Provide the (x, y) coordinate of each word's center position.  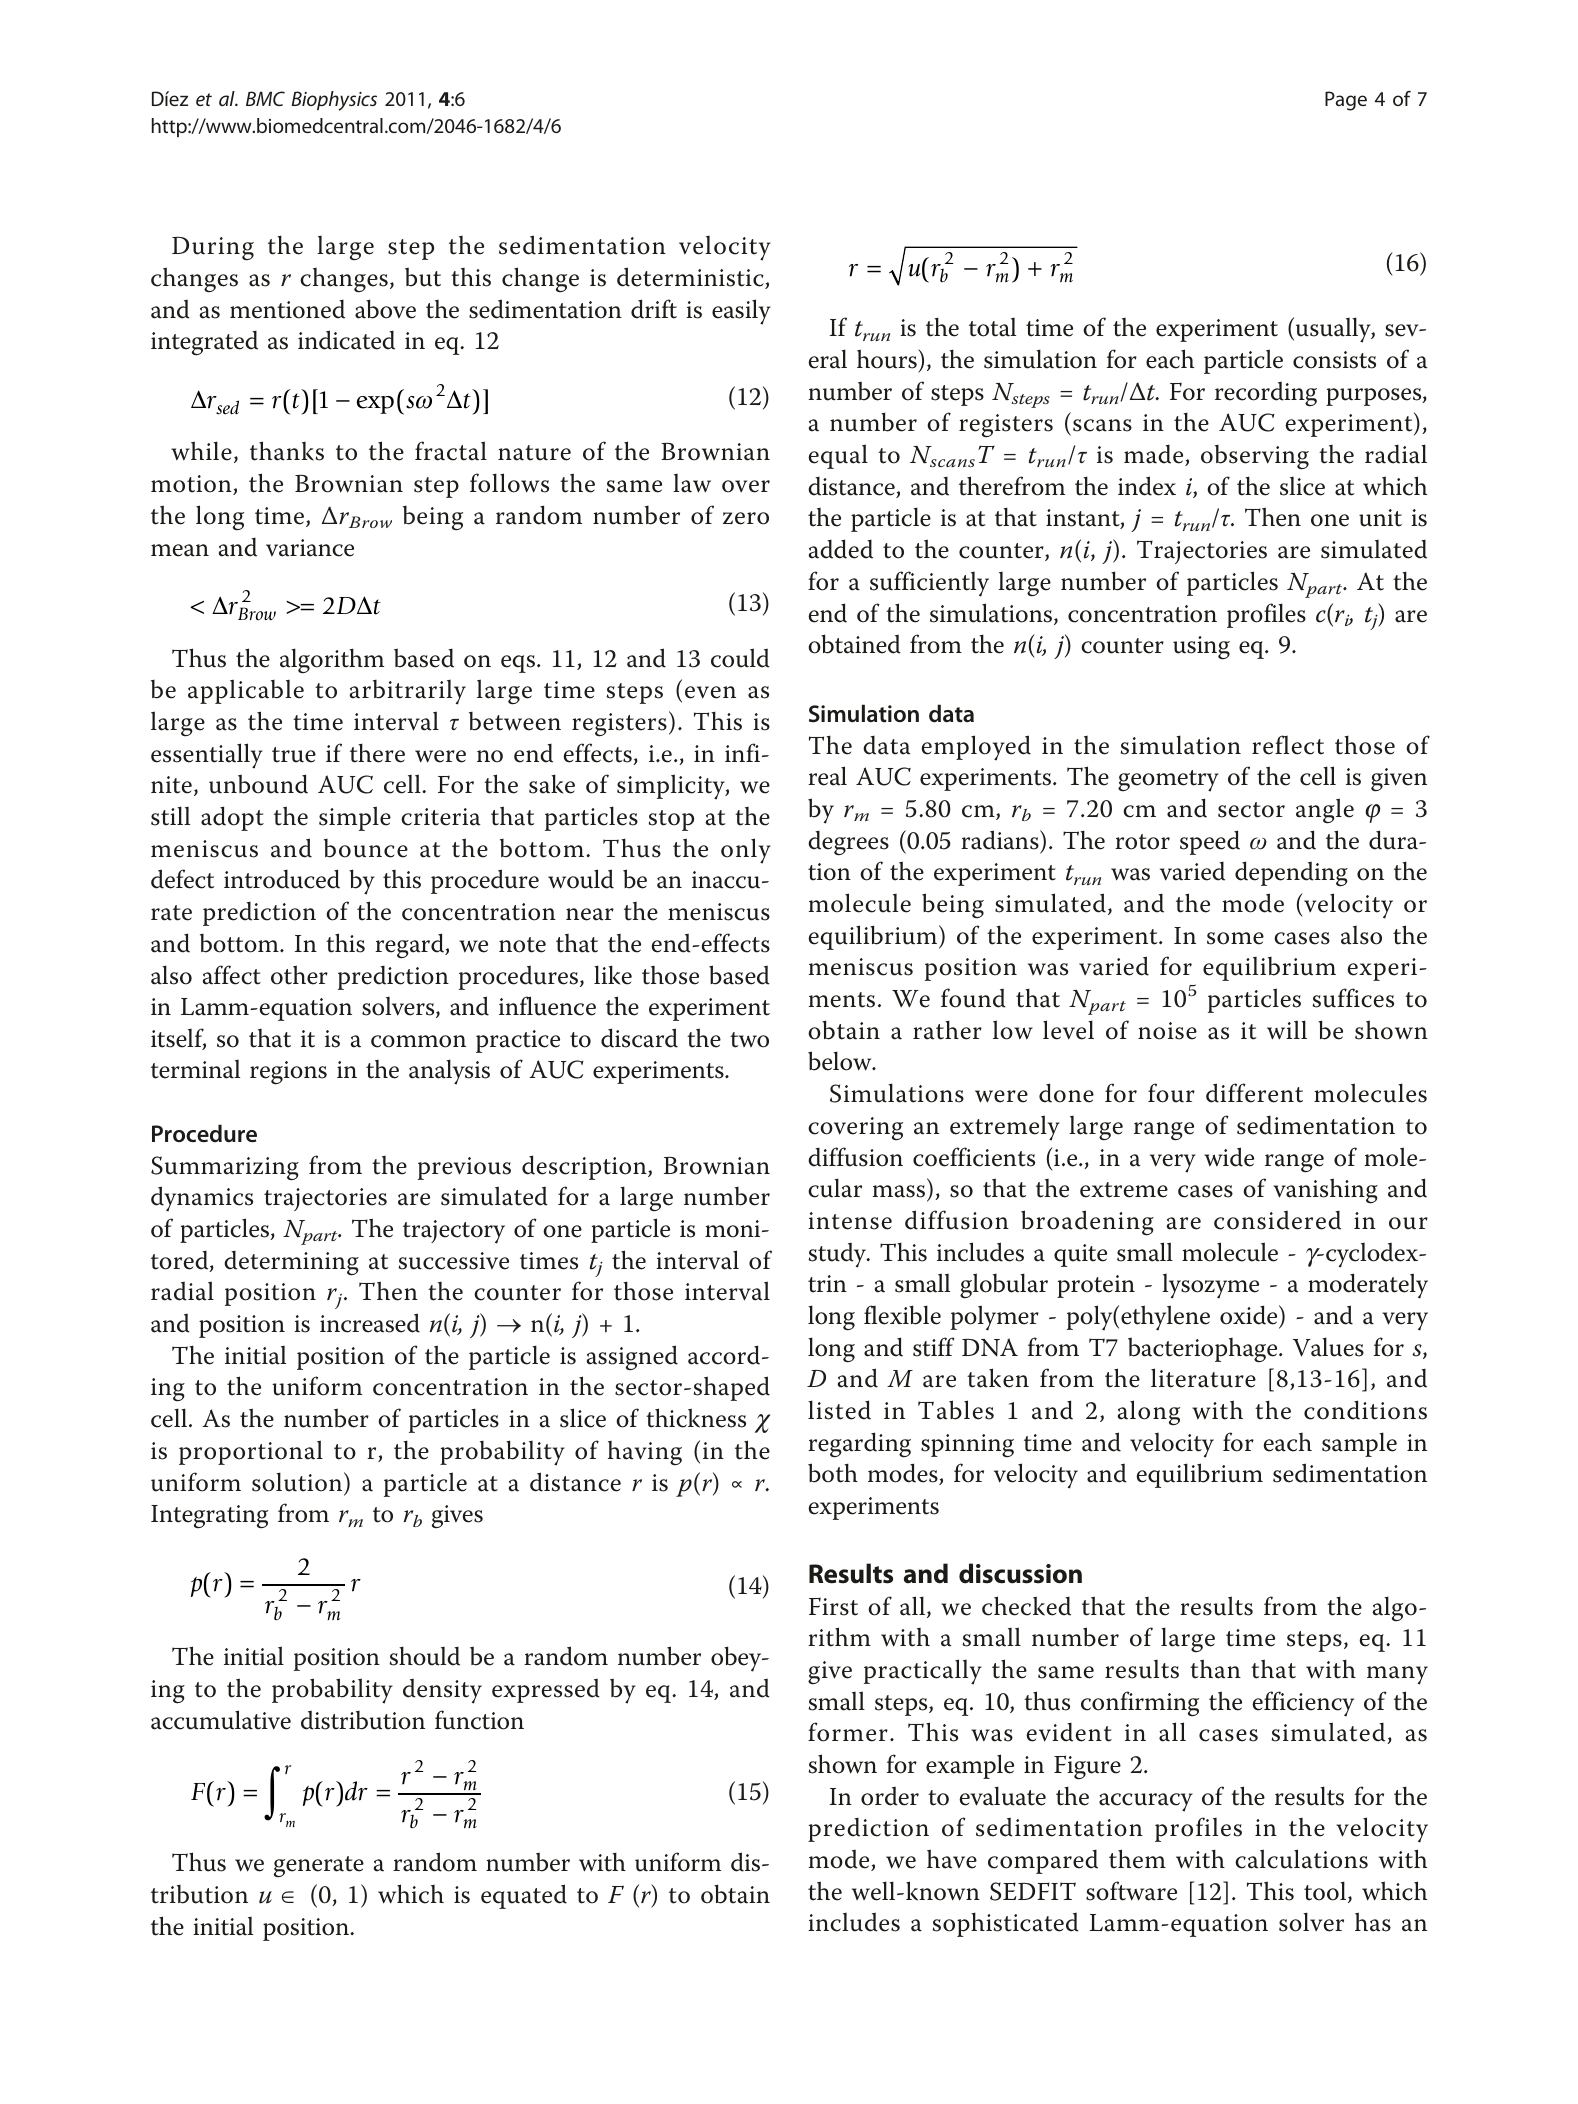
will (1287, 1029)
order (890, 1796)
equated (524, 1896)
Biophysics (334, 101)
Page (1346, 101)
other (299, 975)
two (749, 1040)
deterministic (691, 278)
